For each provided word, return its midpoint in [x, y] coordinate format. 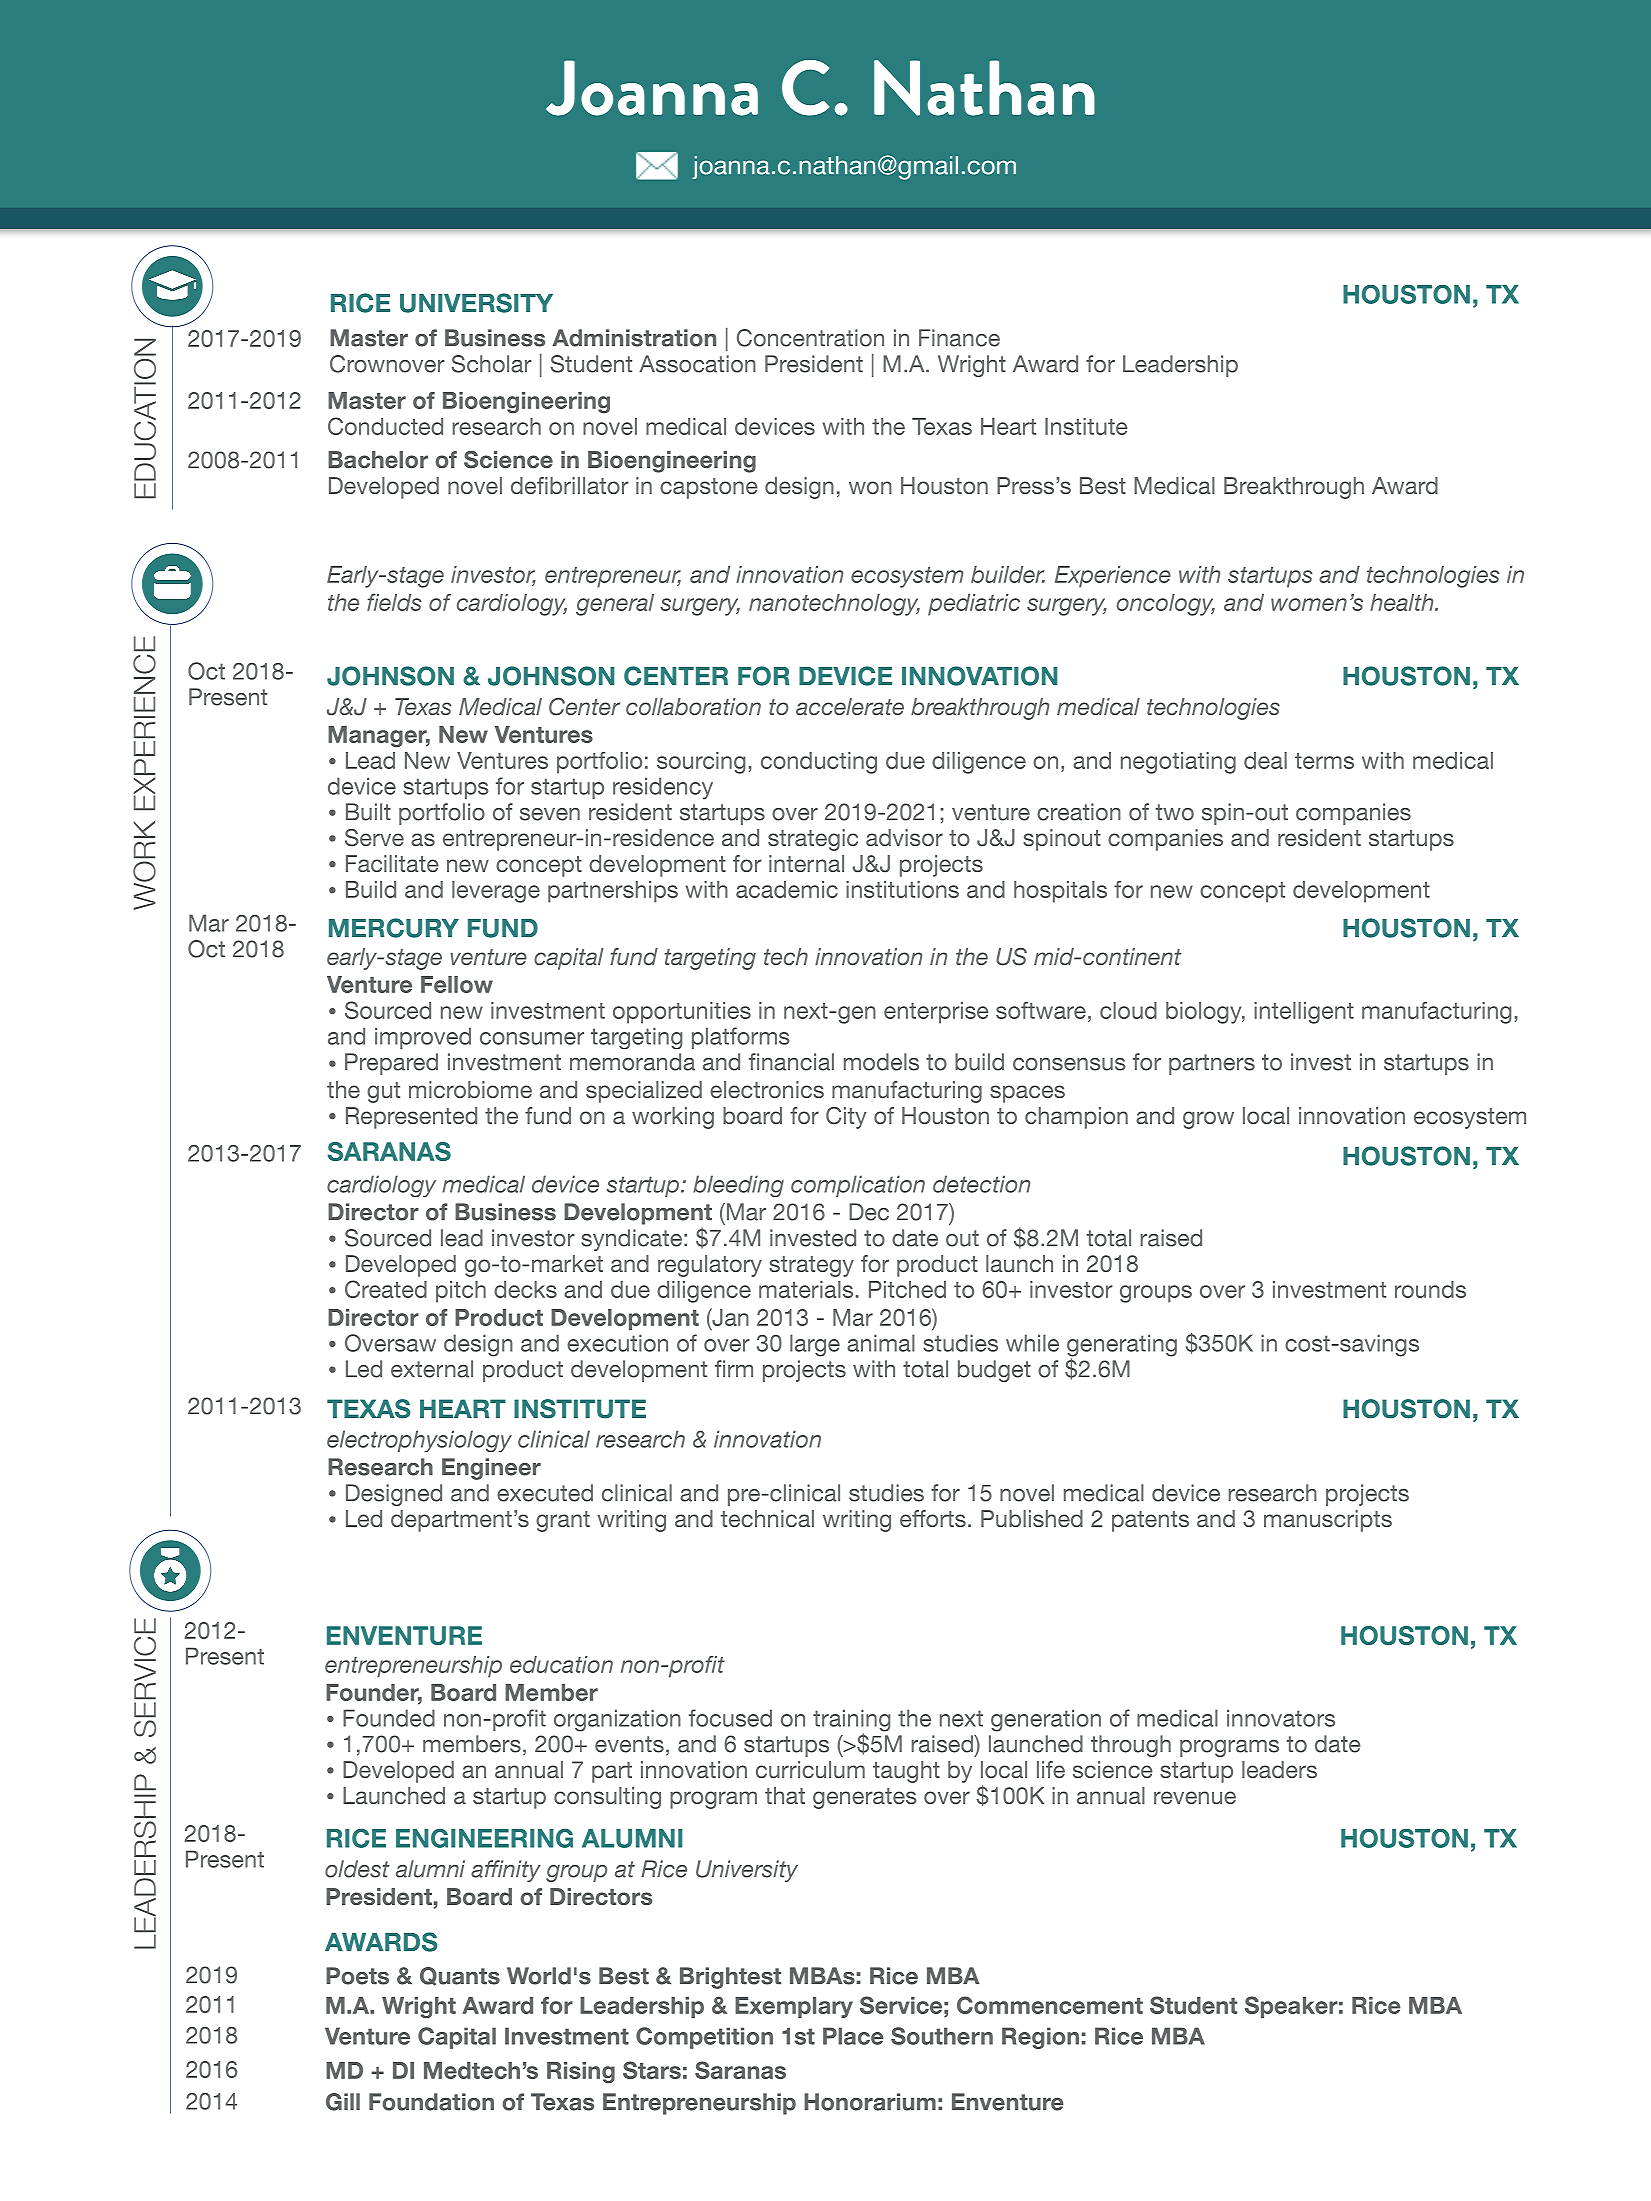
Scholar [492, 364]
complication [858, 1186]
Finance [959, 338]
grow [1208, 1120]
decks [525, 1289]
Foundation [431, 2102]
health [1403, 602]
